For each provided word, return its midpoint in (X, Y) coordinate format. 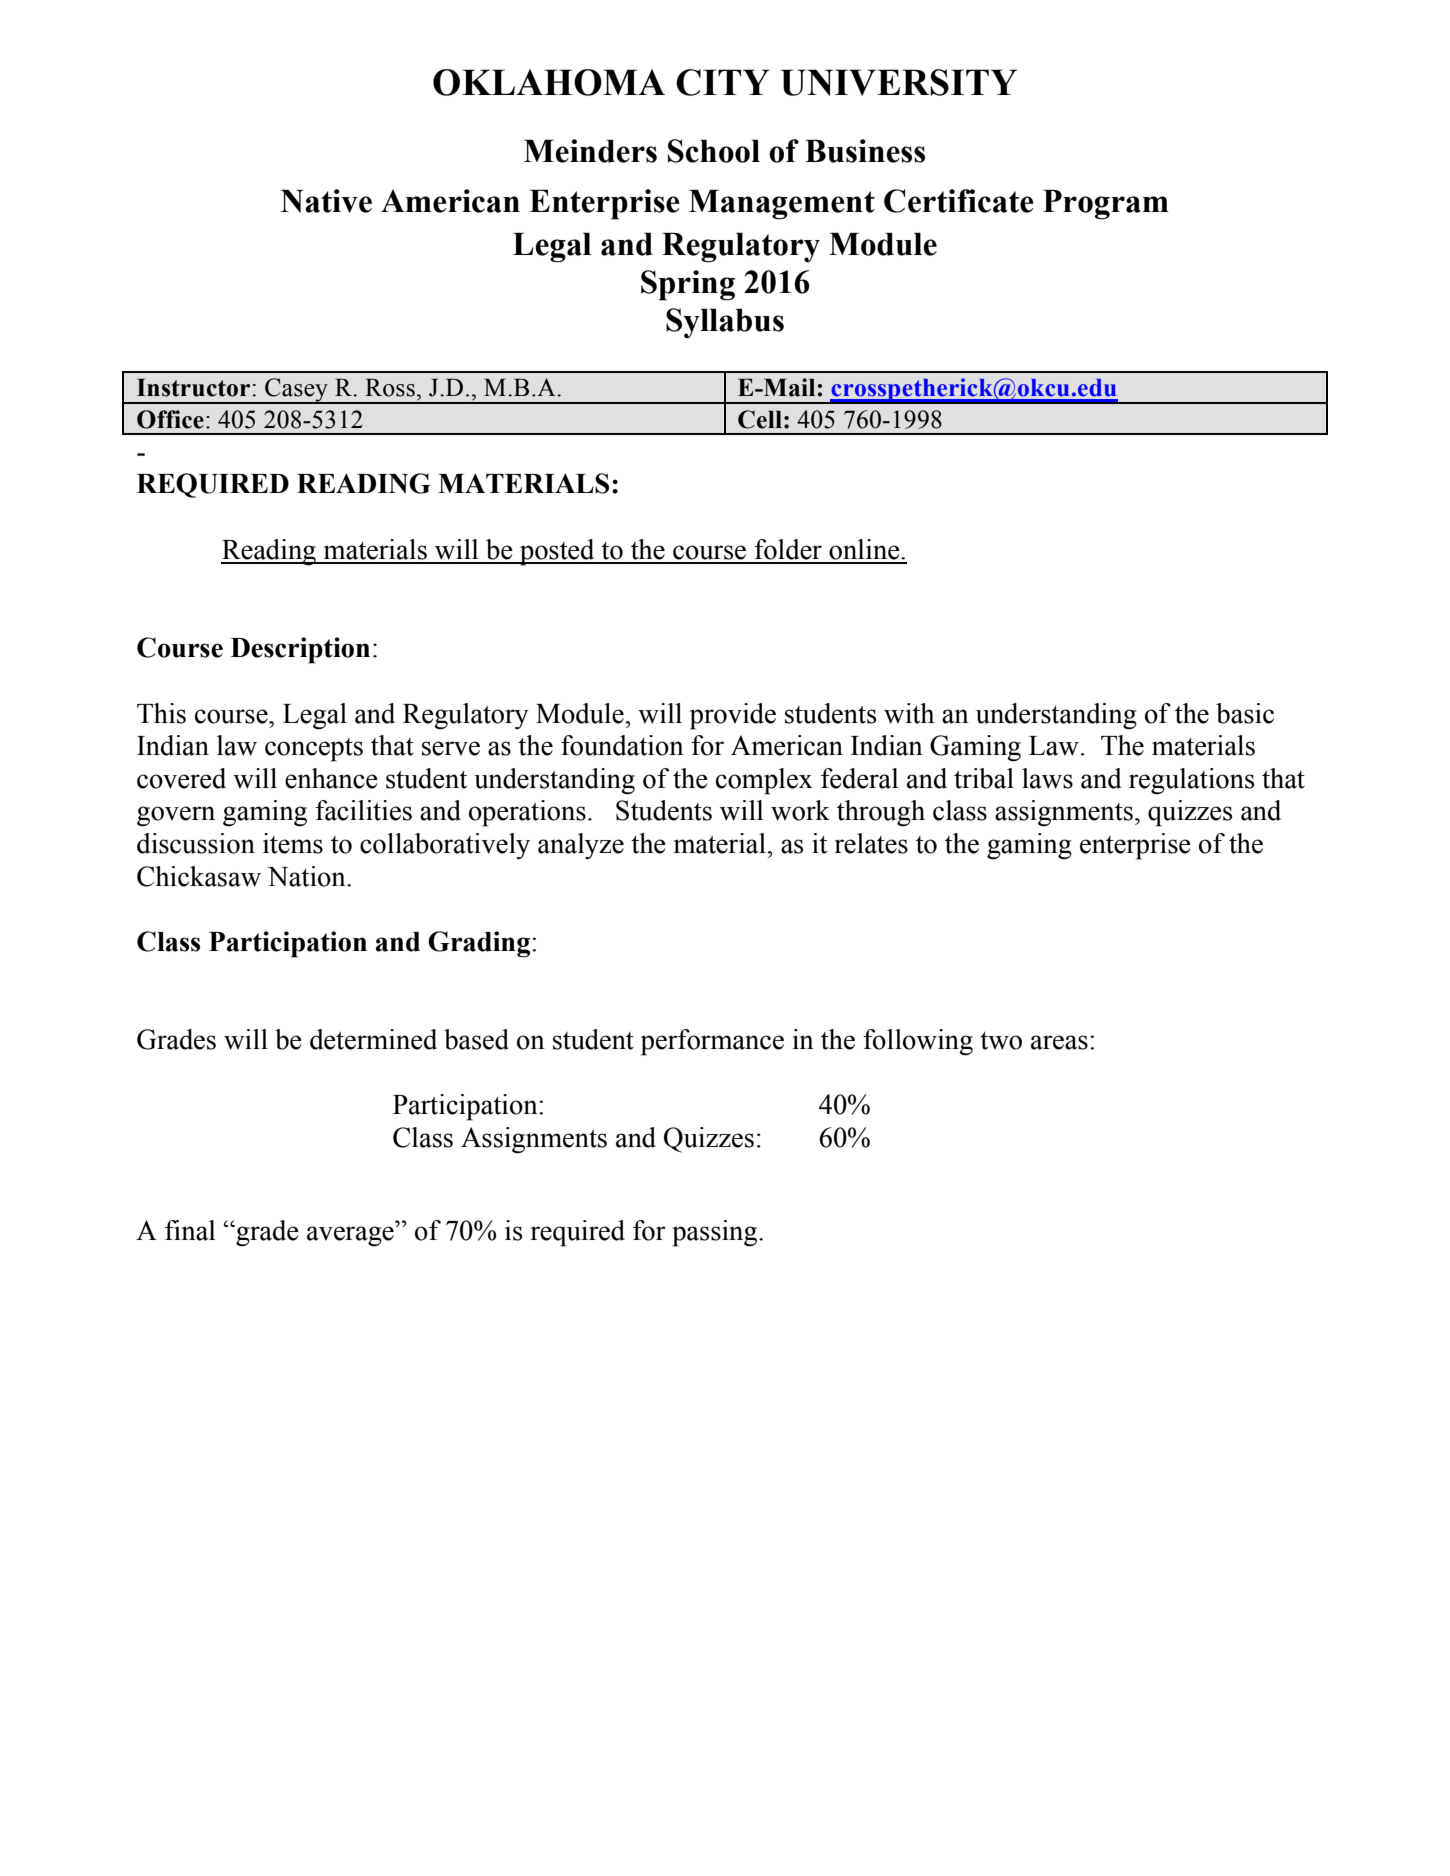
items (293, 843)
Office (170, 419)
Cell (760, 419)
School (714, 151)
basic (1245, 713)
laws (1047, 778)
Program (1106, 205)
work (800, 810)
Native (326, 201)
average (350, 1236)
